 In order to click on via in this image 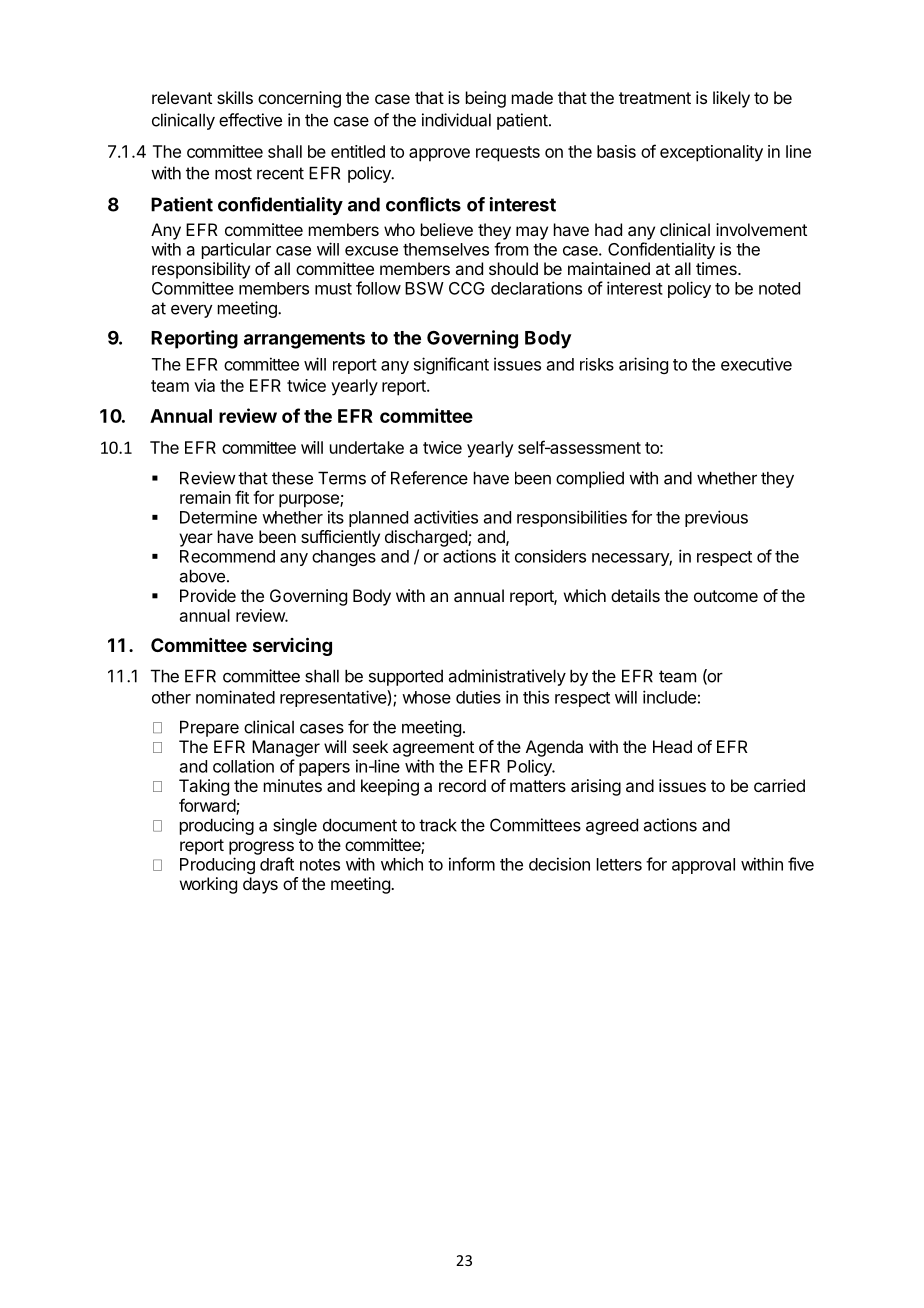, I will do `click(204, 385)`.
